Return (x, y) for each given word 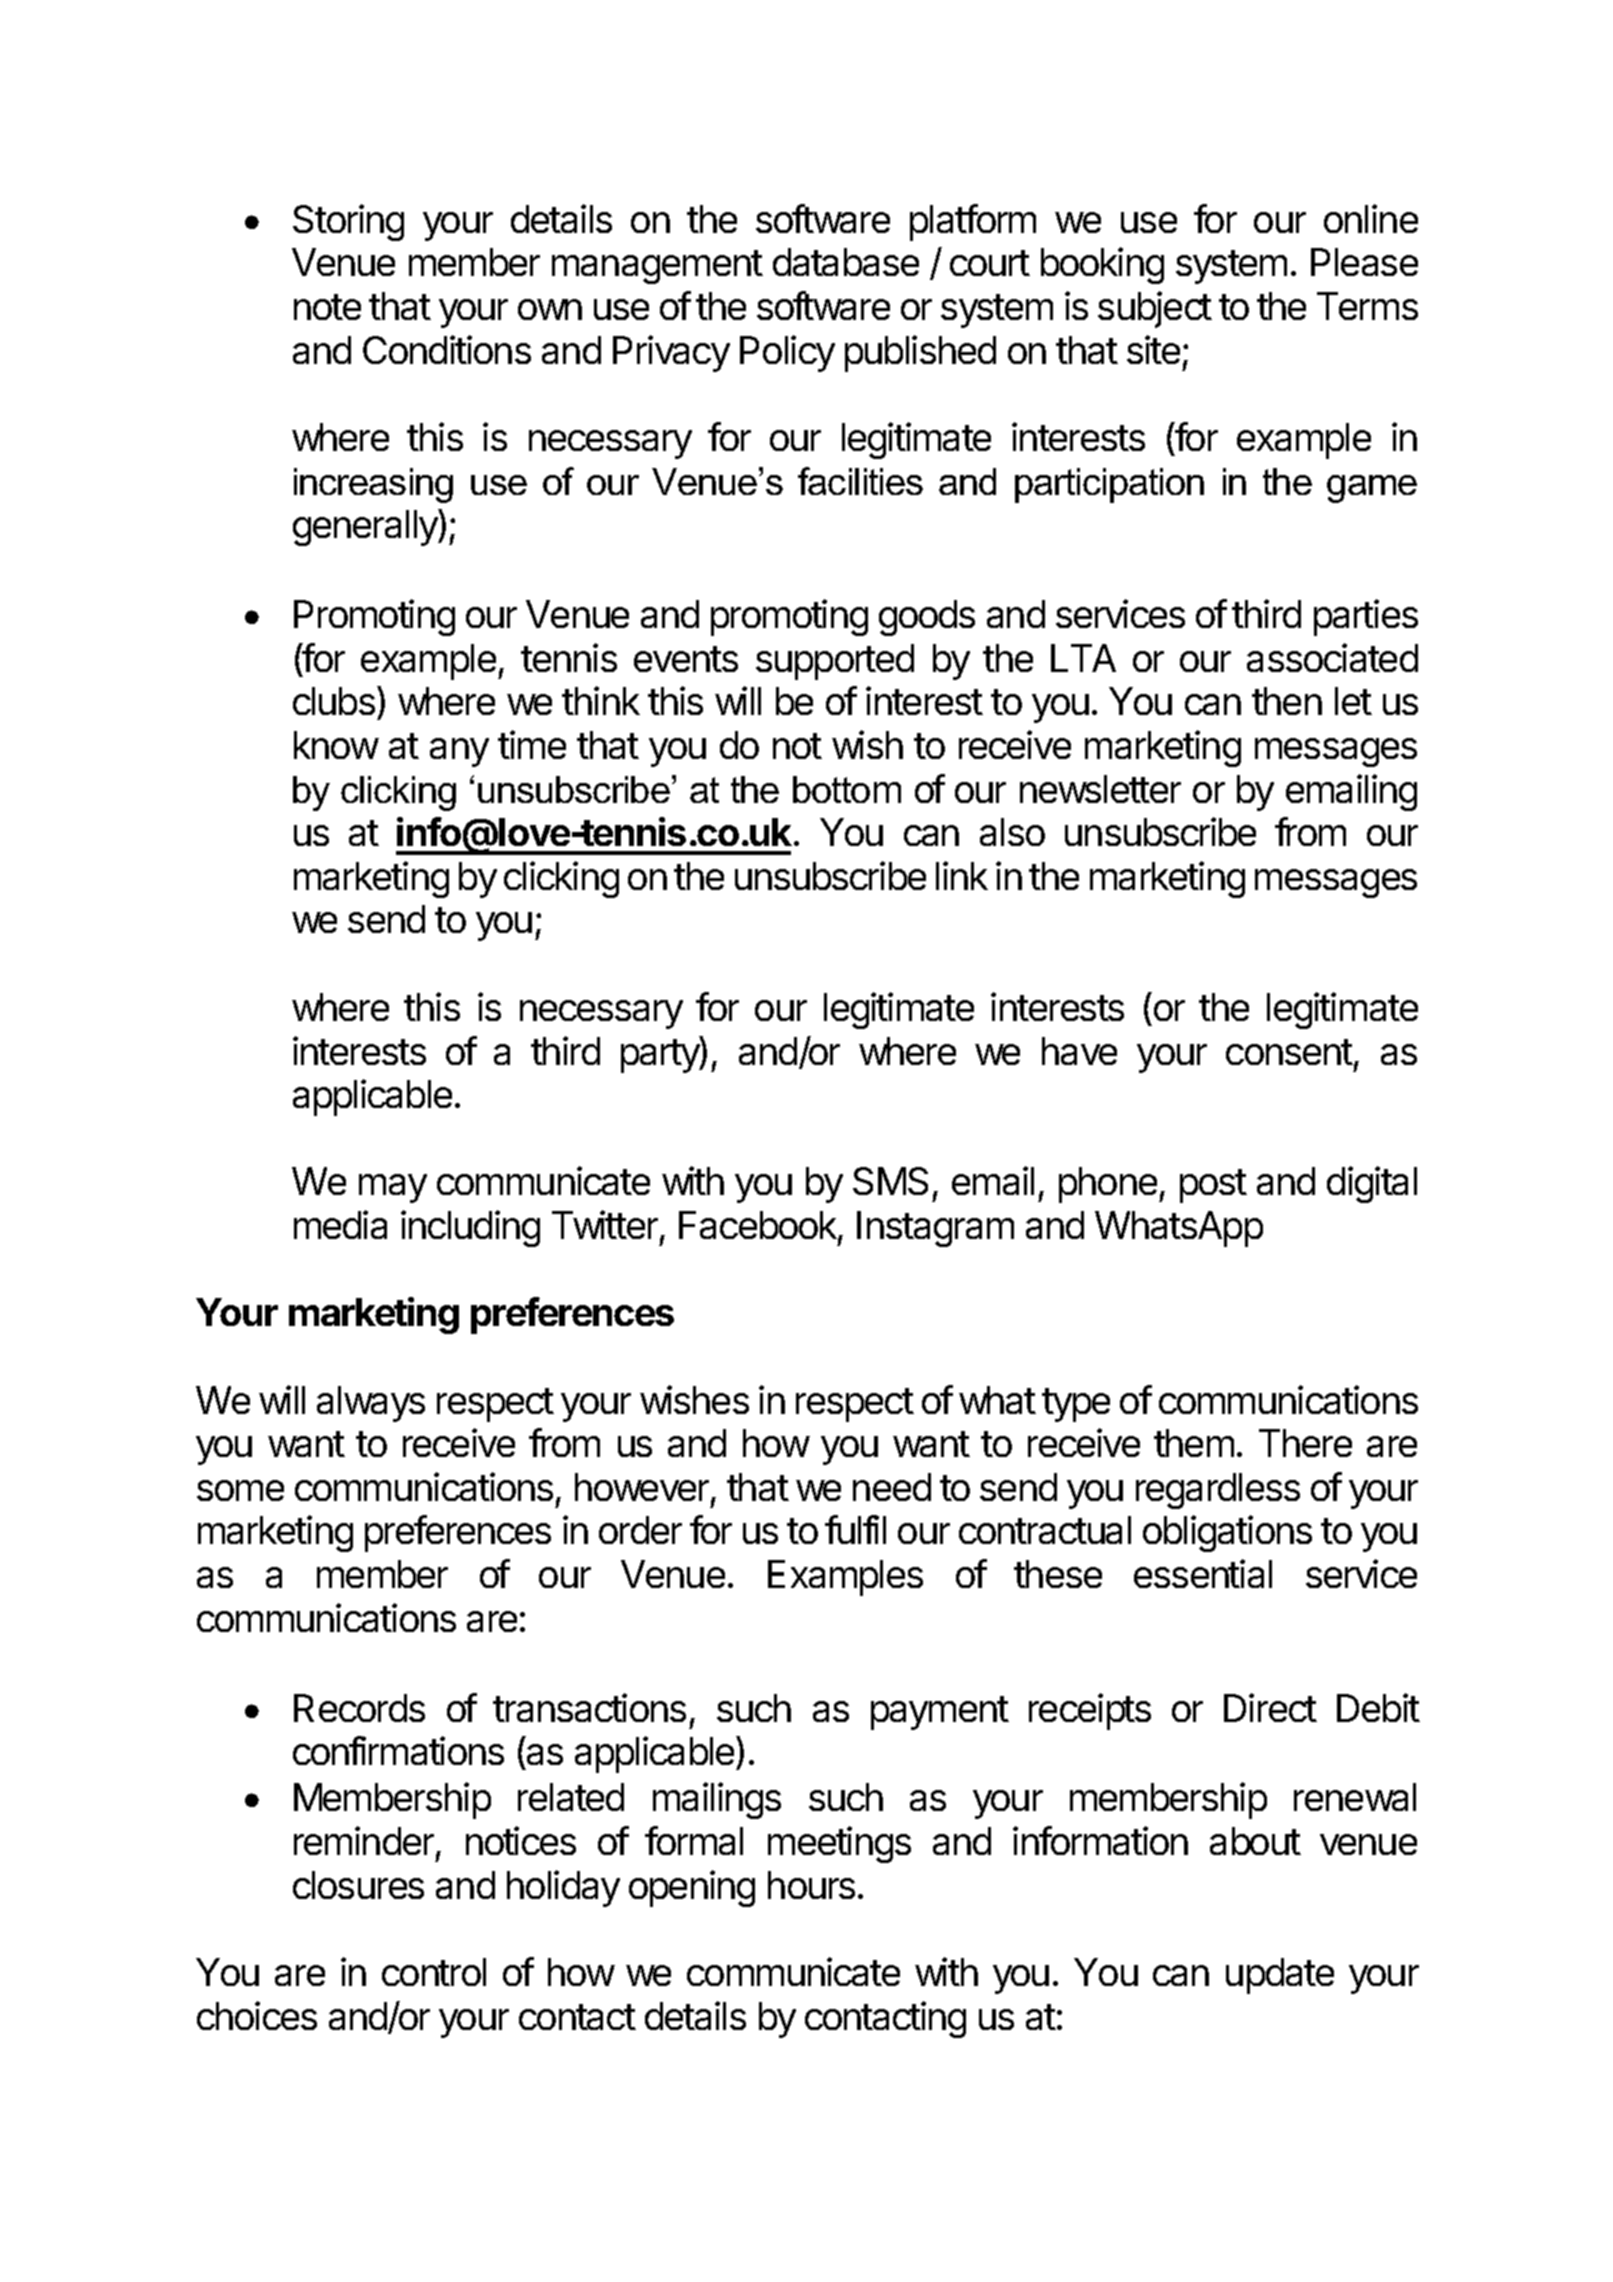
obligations (1227, 1533)
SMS (890, 1181)
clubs (334, 701)
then (1287, 701)
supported (835, 662)
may (393, 1188)
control (434, 1972)
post (1213, 1186)
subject (1155, 309)
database (846, 262)
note (327, 307)
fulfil (855, 1529)
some (240, 1490)
